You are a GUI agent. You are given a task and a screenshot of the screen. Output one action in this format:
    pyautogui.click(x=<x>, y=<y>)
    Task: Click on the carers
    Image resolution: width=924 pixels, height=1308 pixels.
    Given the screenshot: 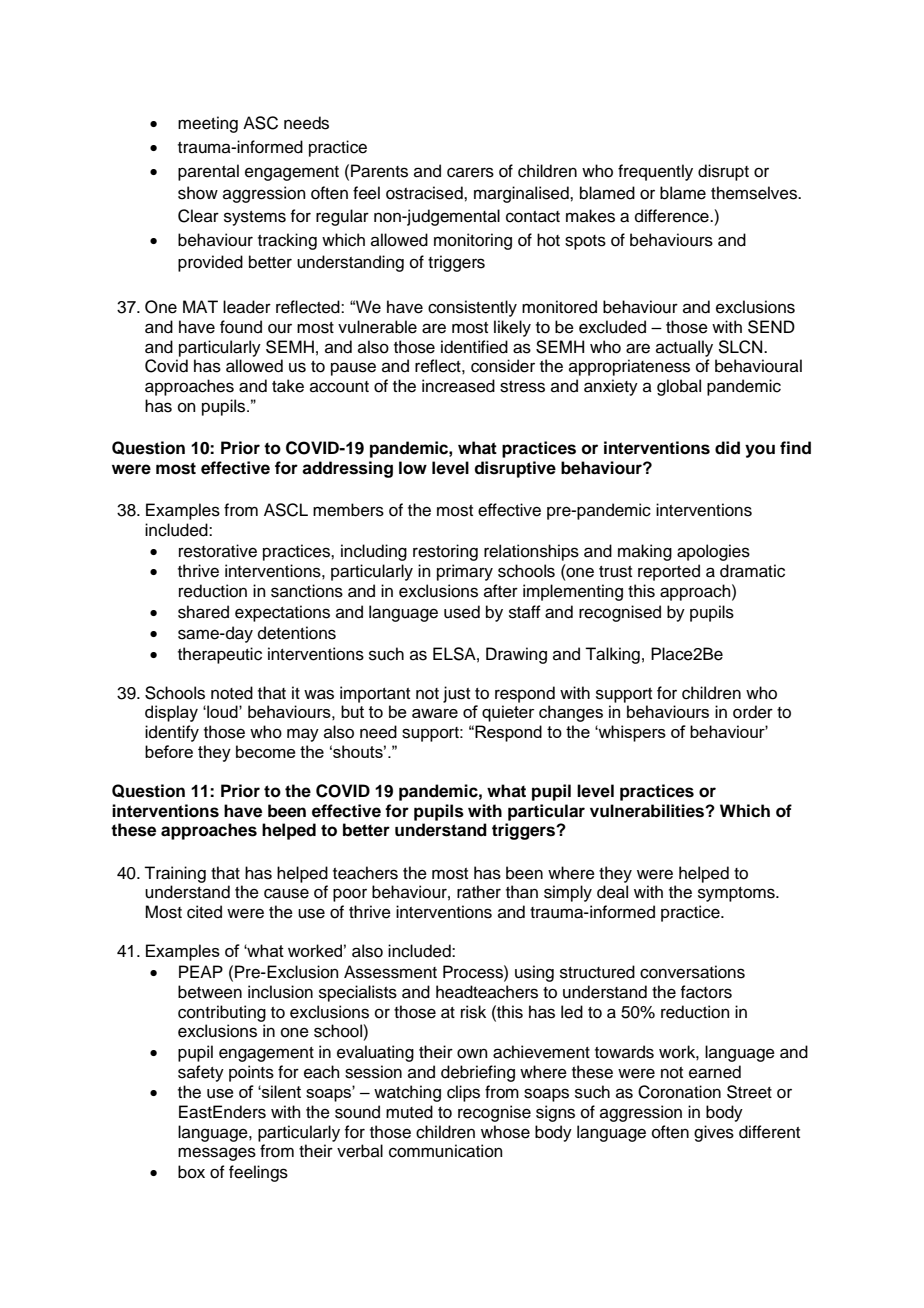 What is the action you would take?
    pyautogui.click(x=470, y=172)
